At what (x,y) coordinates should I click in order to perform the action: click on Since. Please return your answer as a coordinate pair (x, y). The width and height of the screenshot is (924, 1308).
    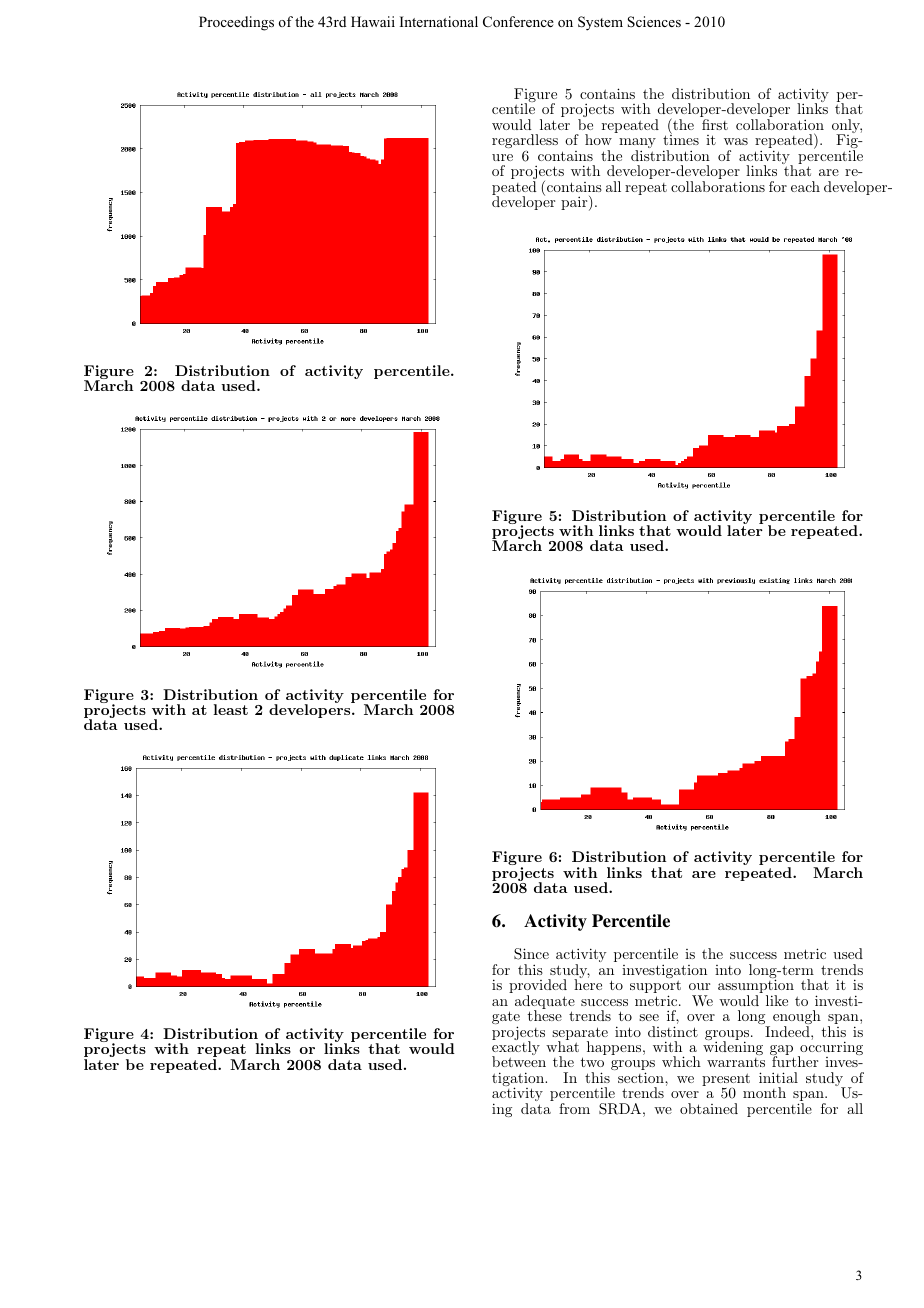
    Looking at the image, I should click on (531, 954).
